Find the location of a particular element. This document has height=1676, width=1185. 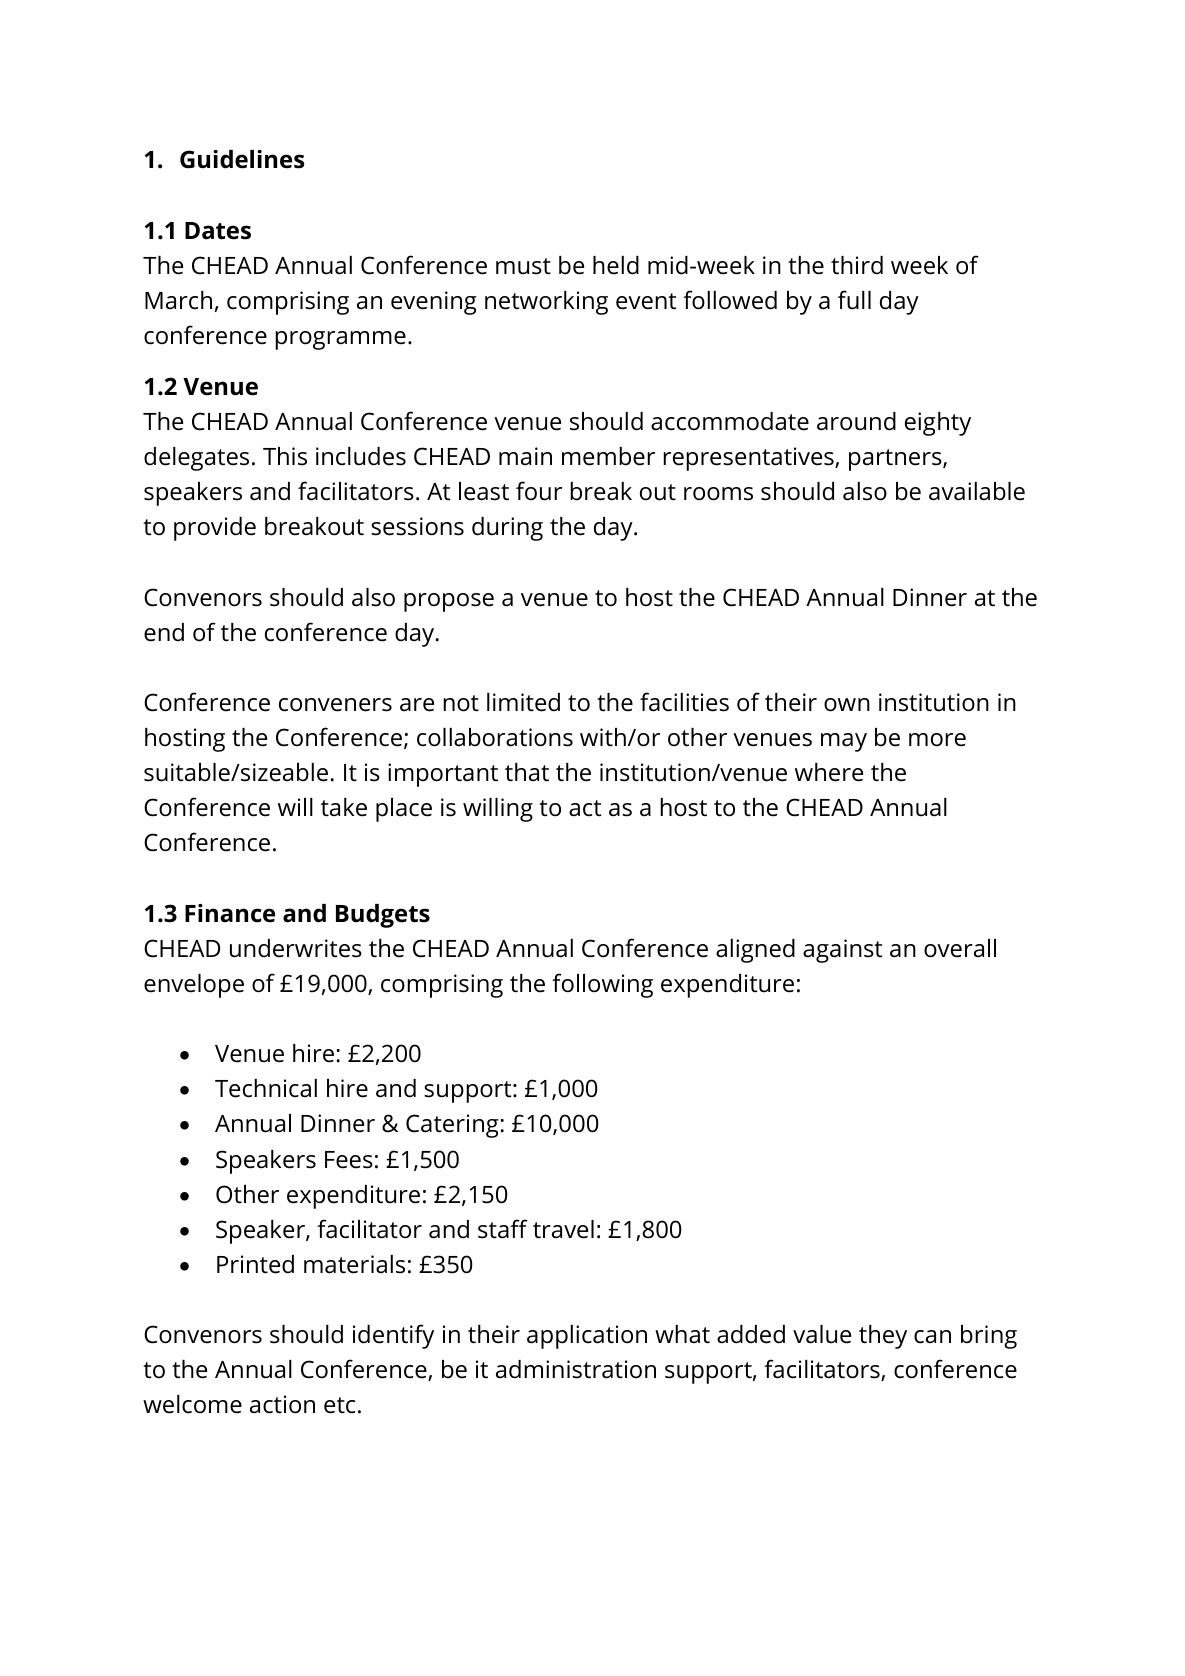

administration is located at coordinates (576, 1369).
